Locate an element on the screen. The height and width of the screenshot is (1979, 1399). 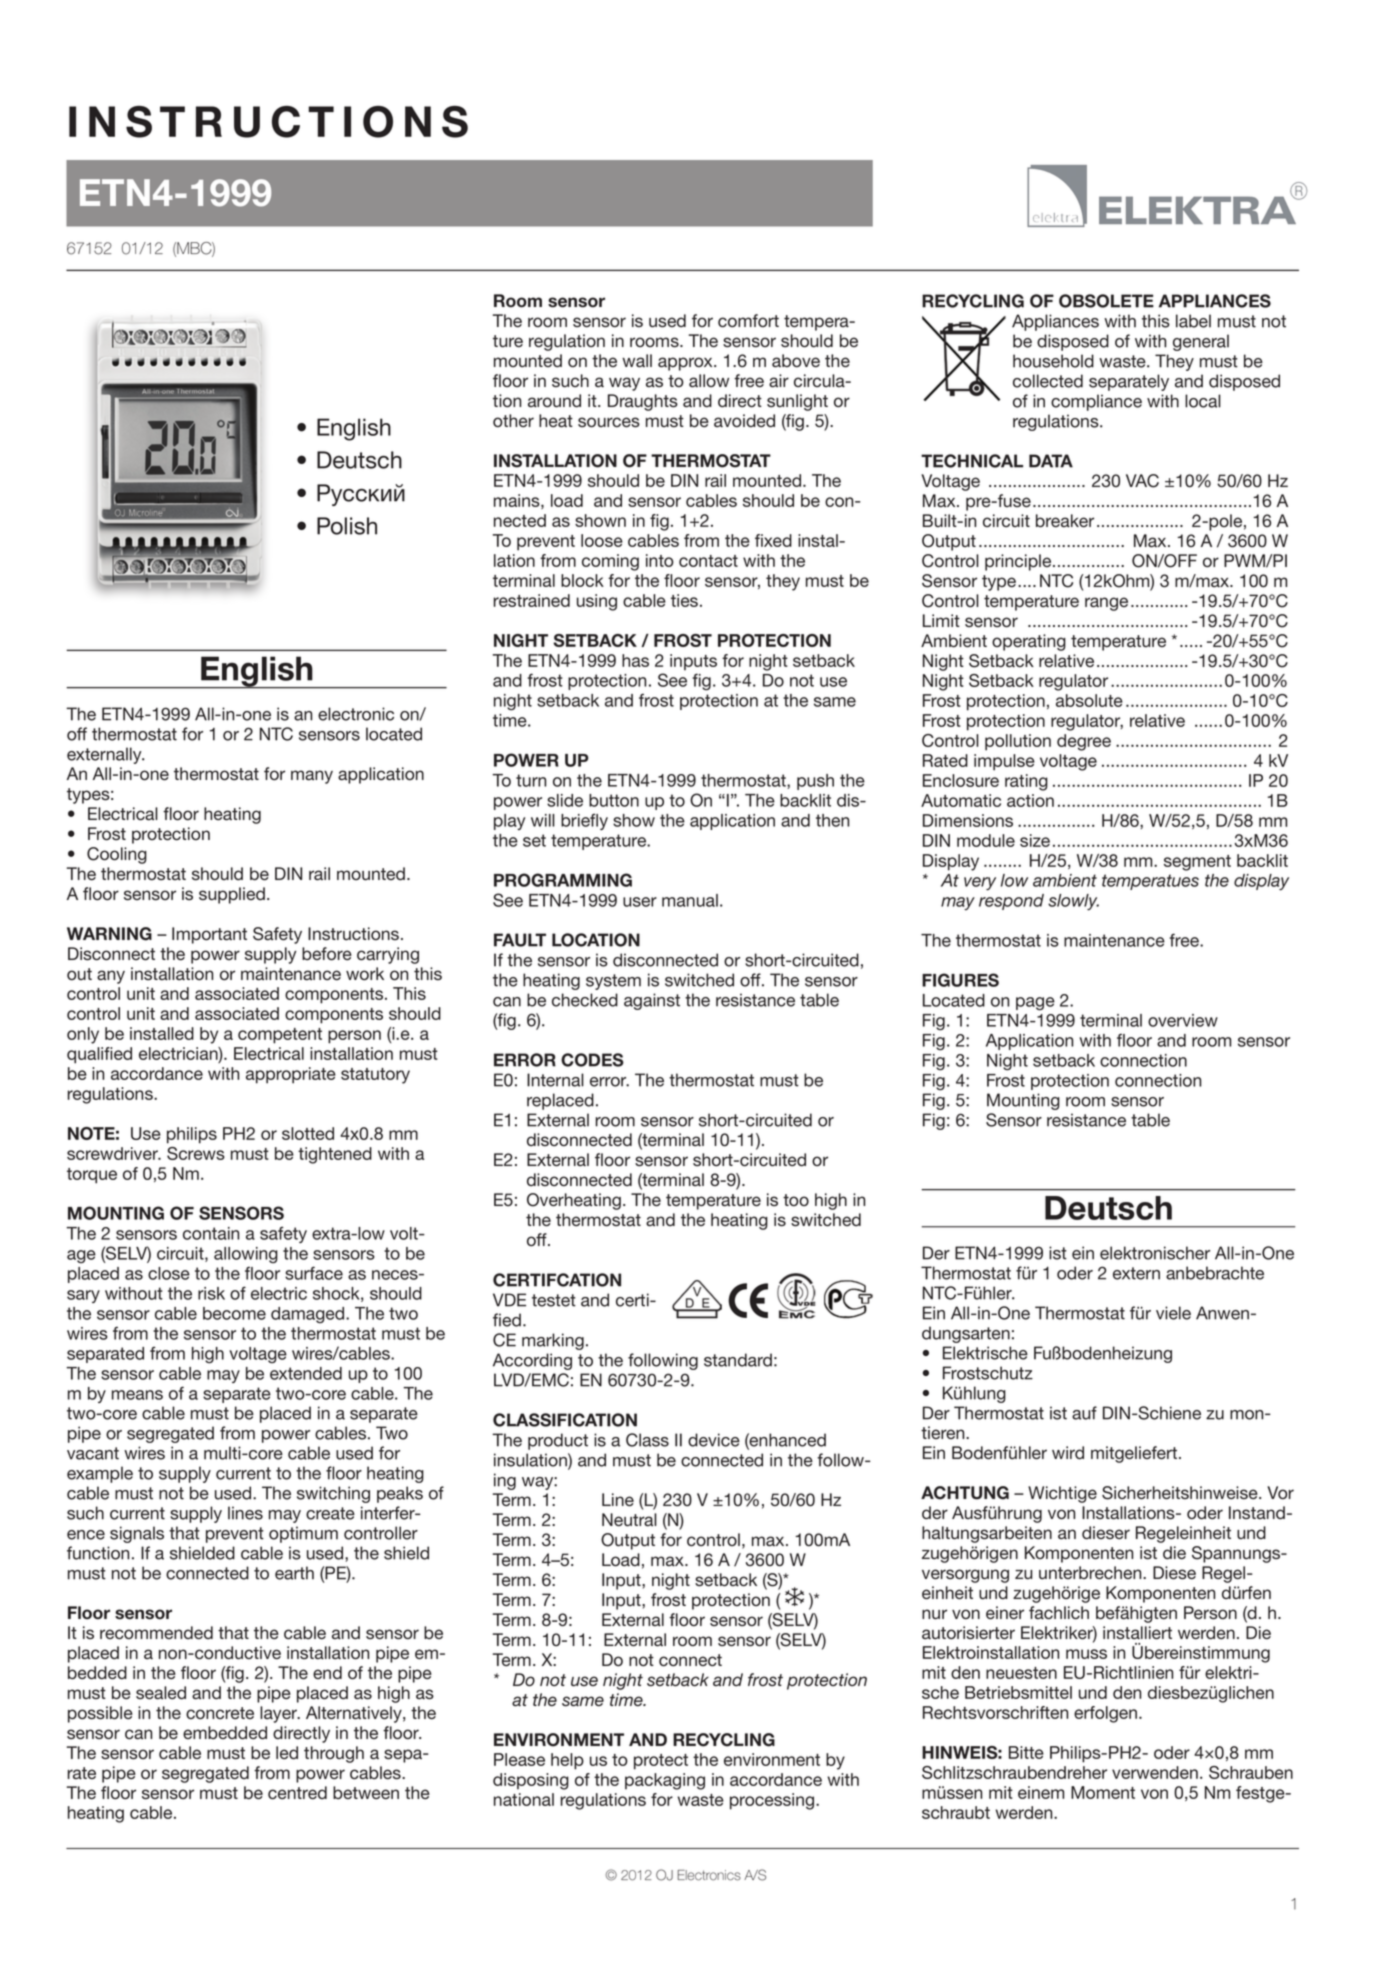
example is located at coordinates (100, 1474).
